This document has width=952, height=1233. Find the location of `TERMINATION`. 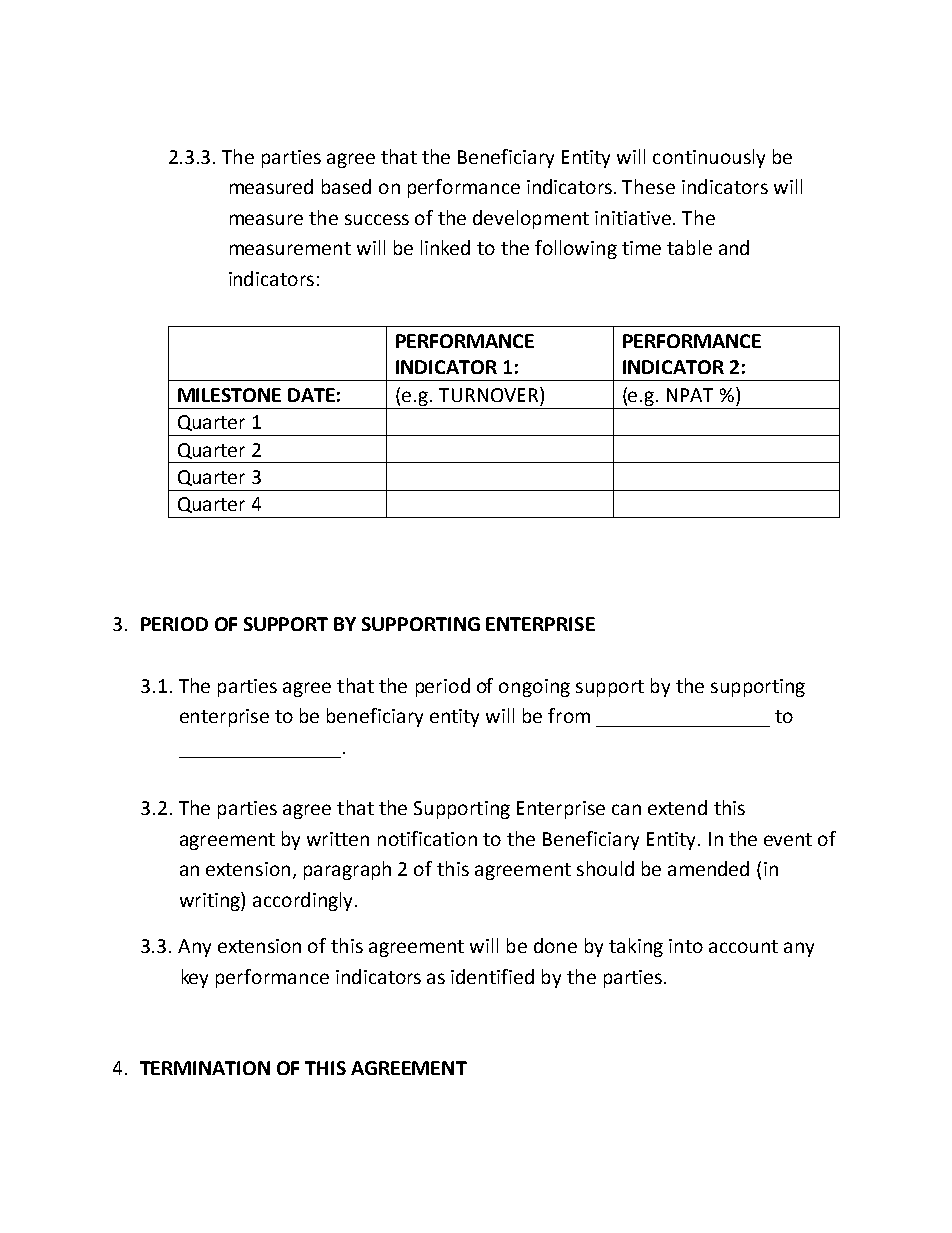

TERMINATION is located at coordinates (205, 1068).
